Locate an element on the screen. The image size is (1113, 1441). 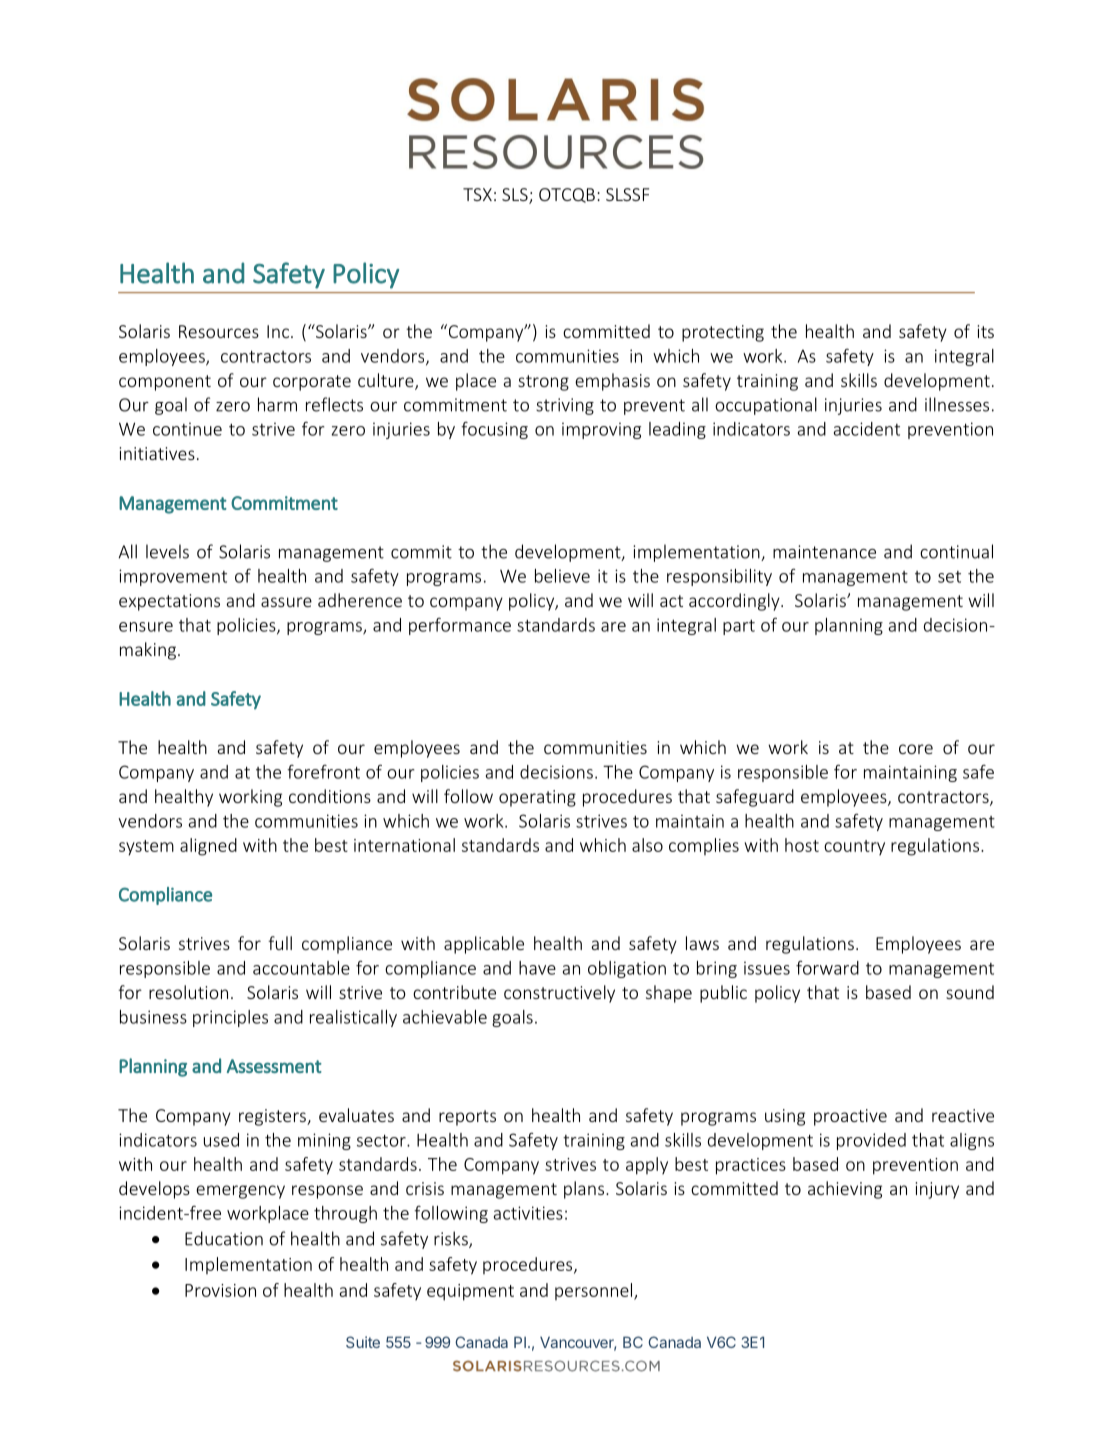
maintenance is located at coordinates (824, 552).
